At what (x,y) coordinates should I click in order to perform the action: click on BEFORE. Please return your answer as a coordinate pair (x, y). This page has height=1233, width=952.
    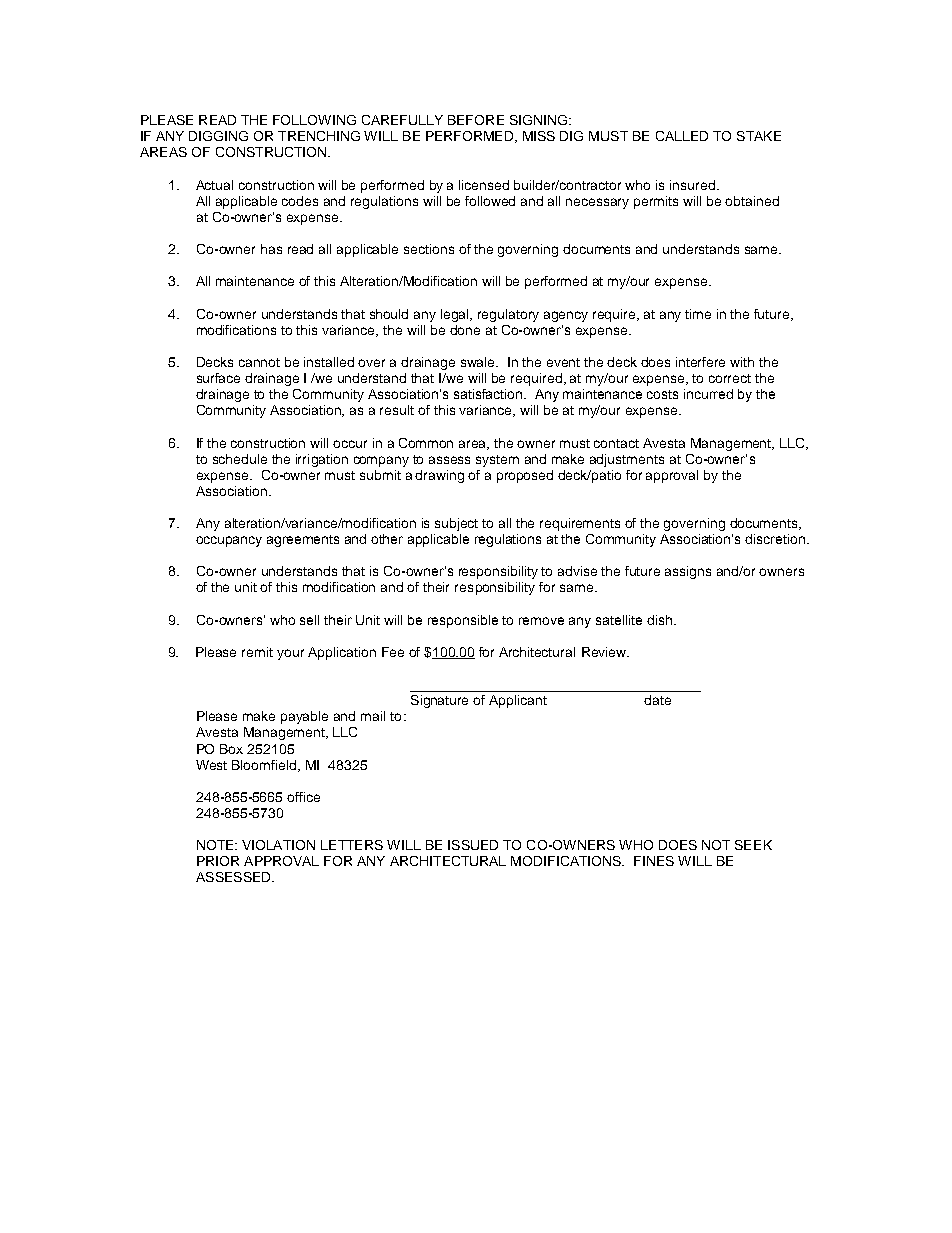
    Looking at the image, I should click on (476, 120).
